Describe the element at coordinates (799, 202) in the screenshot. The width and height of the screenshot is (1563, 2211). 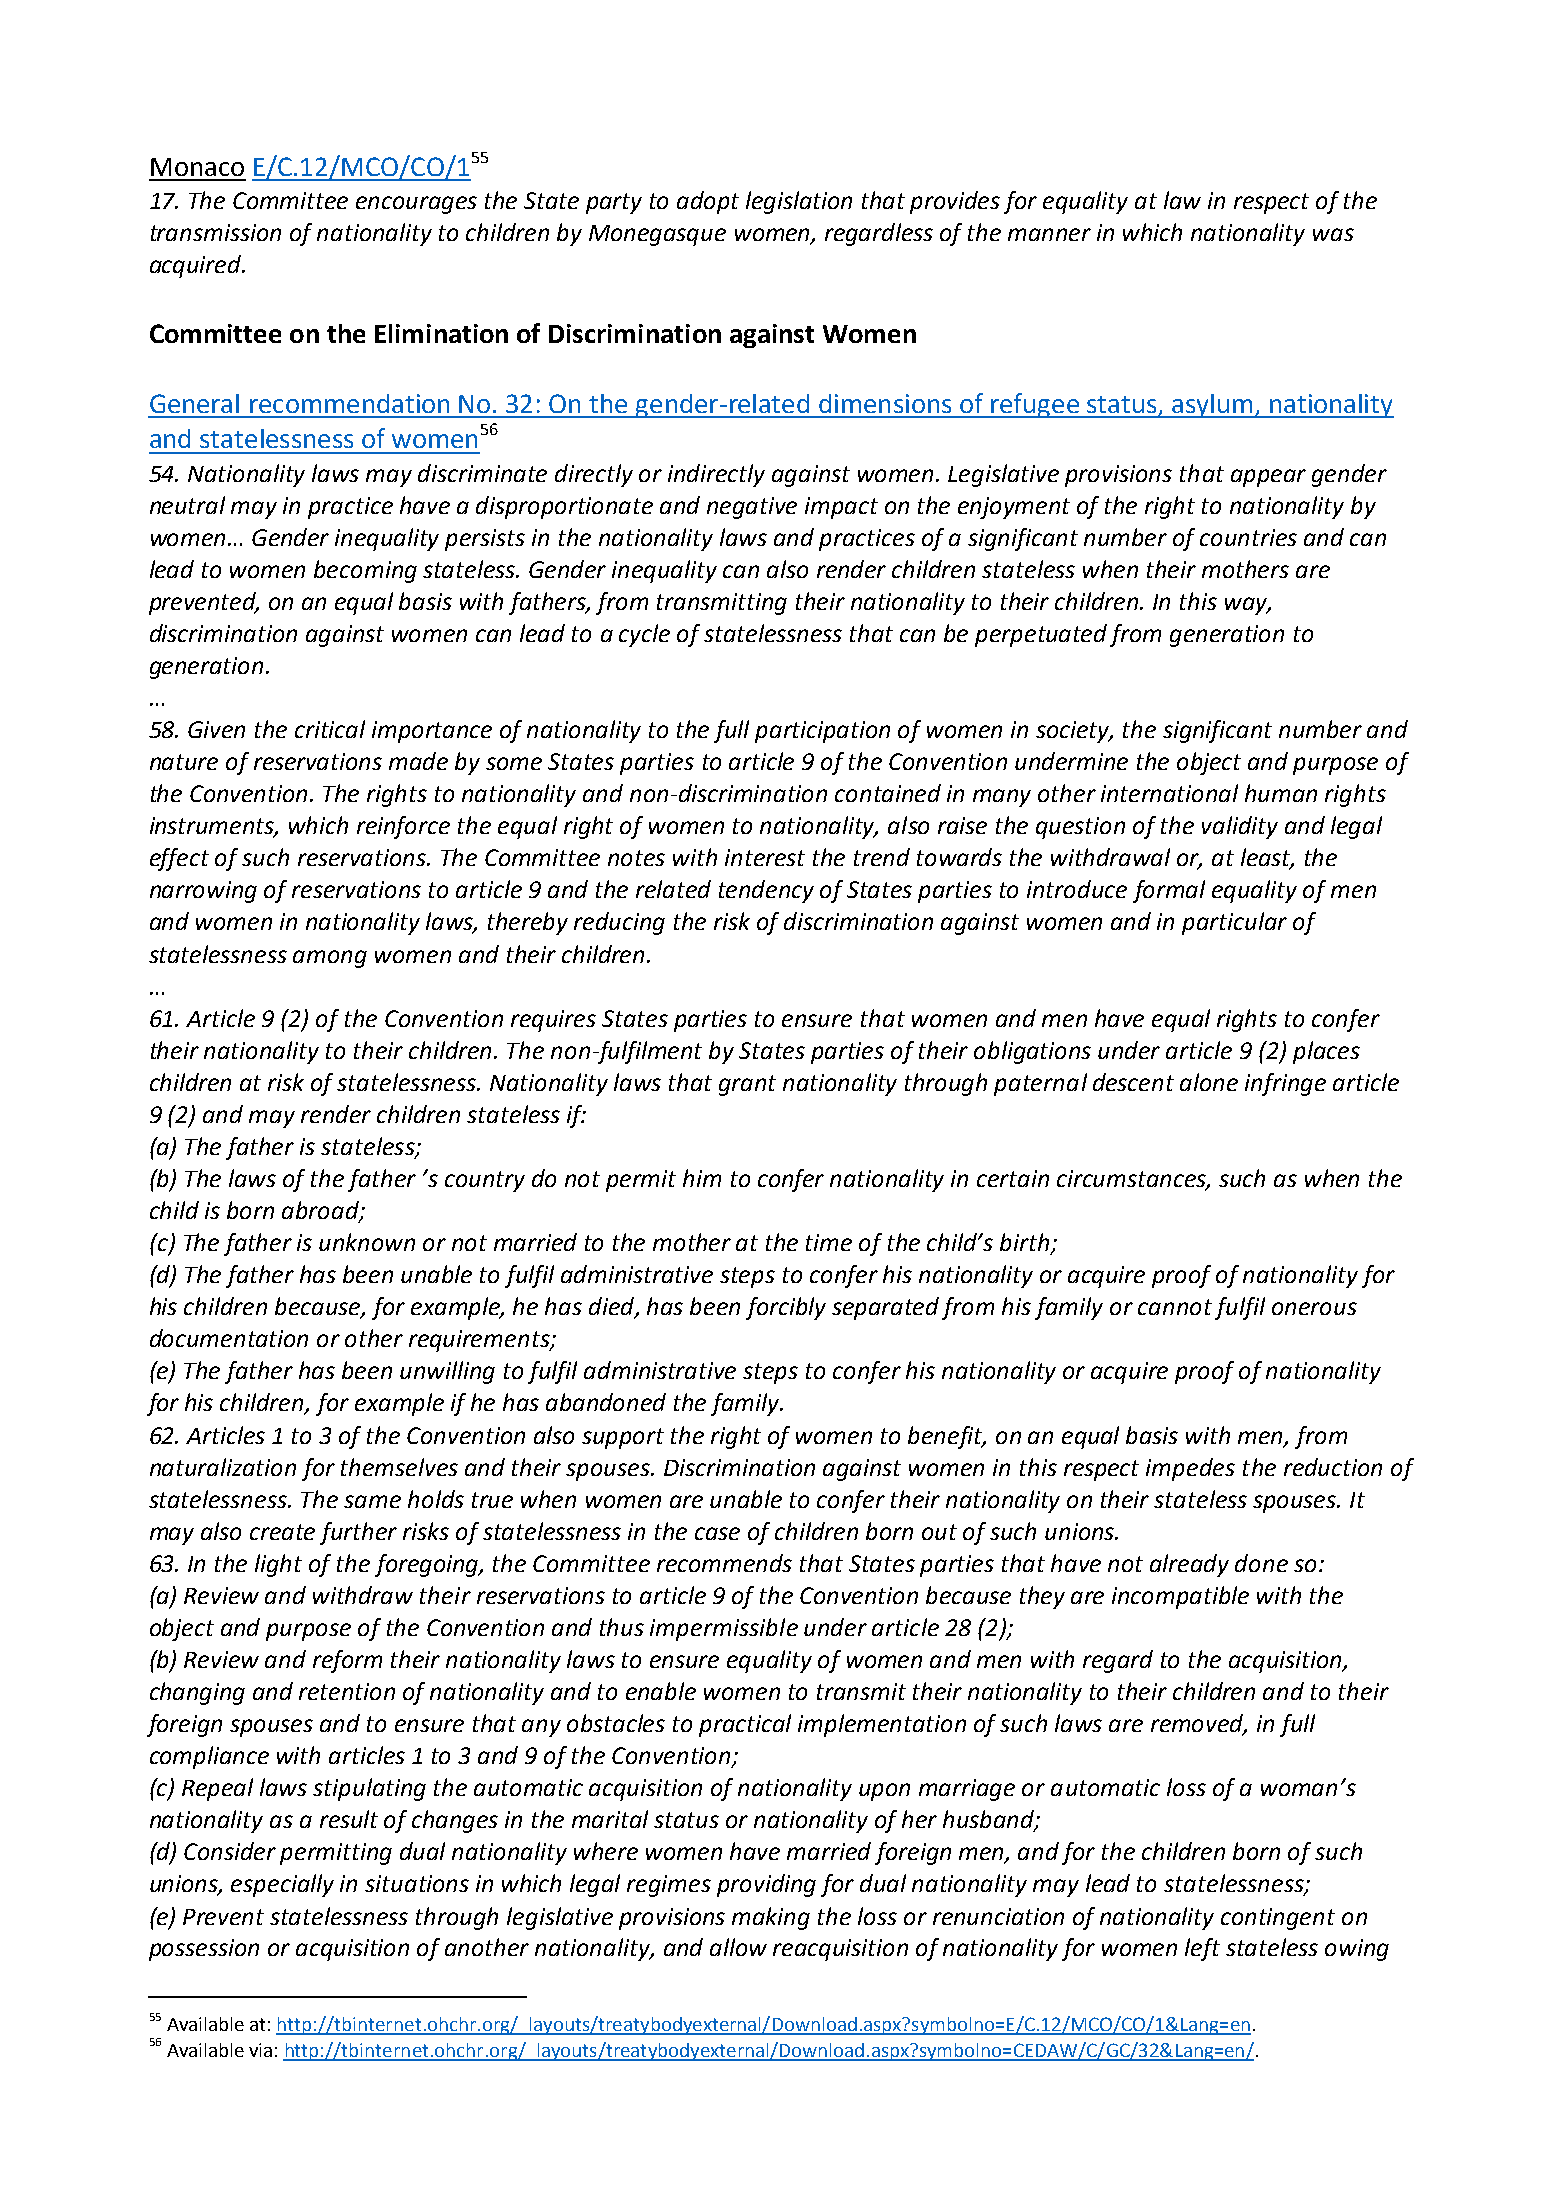
I see `legislation` at that location.
